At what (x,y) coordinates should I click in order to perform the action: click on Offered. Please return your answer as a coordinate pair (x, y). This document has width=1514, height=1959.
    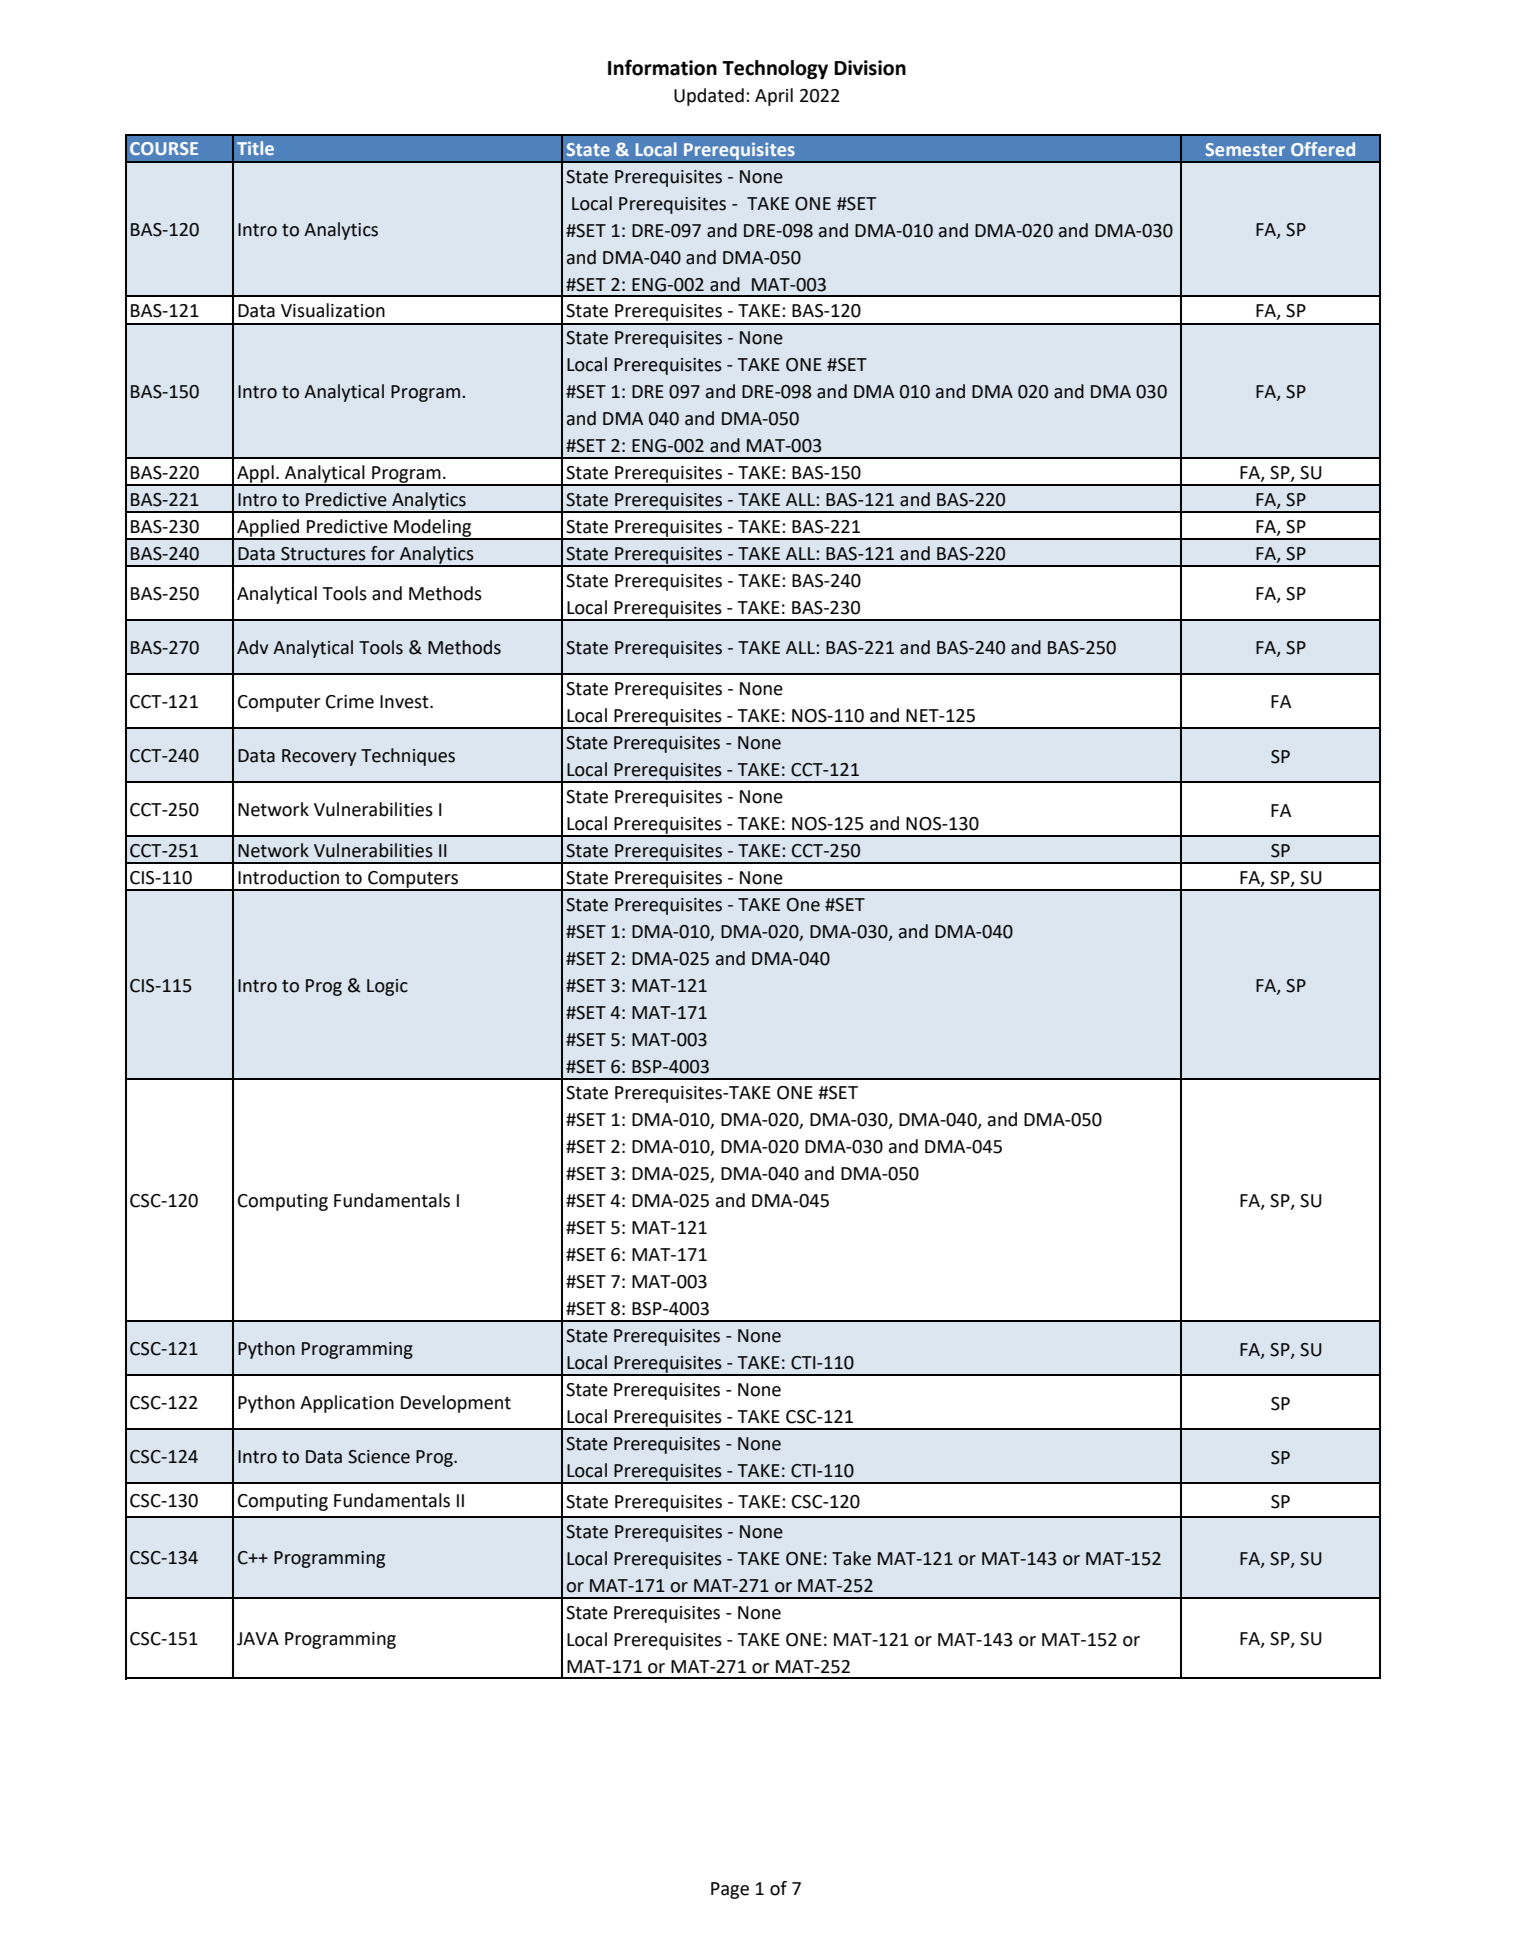
    Looking at the image, I should click on (1323, 149).
